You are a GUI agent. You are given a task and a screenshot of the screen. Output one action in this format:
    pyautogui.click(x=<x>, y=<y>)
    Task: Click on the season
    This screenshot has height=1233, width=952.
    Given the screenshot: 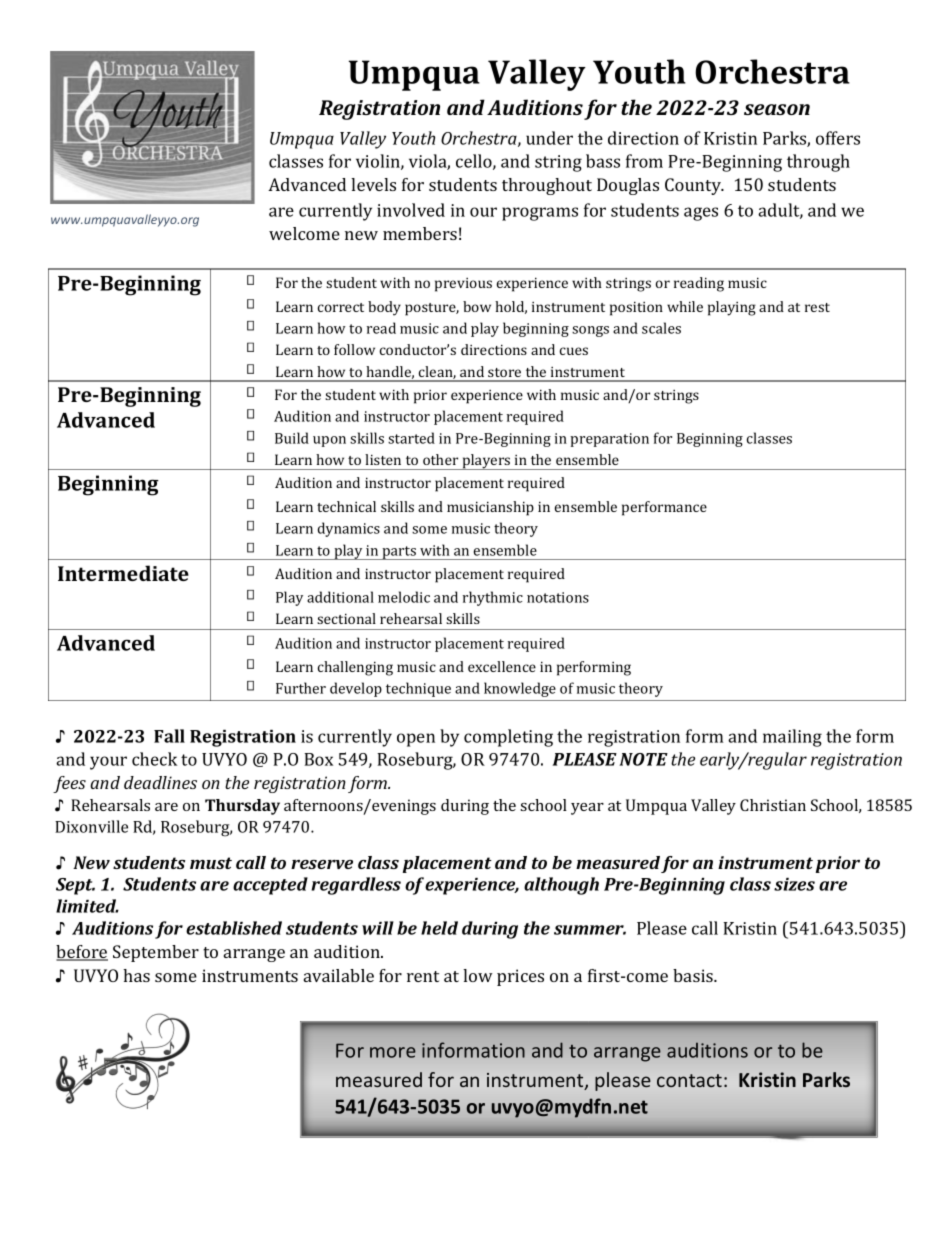 What is the action you would take?
    pyautogui.click(x=777, y=109)
